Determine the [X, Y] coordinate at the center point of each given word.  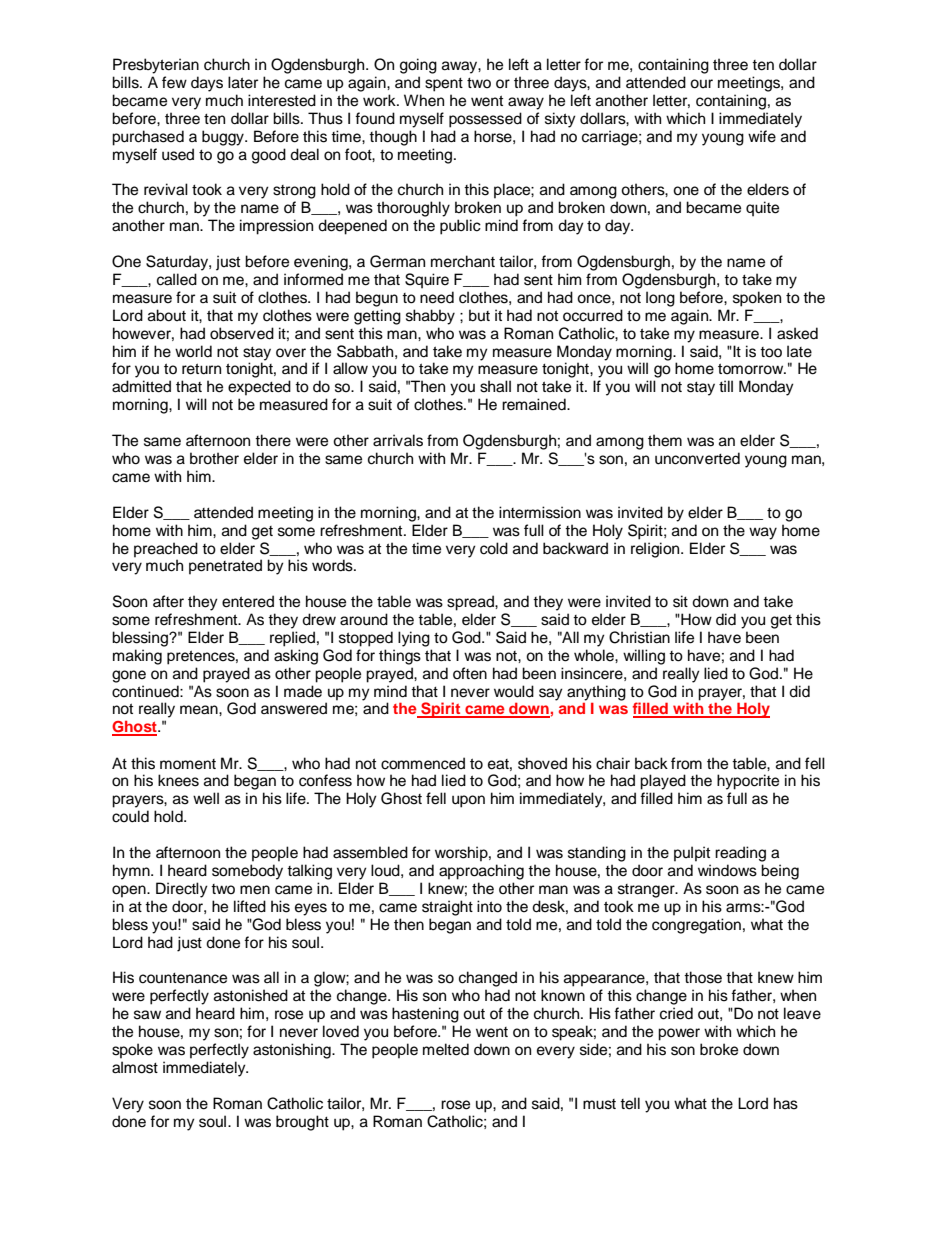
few [174, 82]
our [701, 84]
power [679, 1034]
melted [446, 1049]
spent [444, 85]
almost [135, 1067]
